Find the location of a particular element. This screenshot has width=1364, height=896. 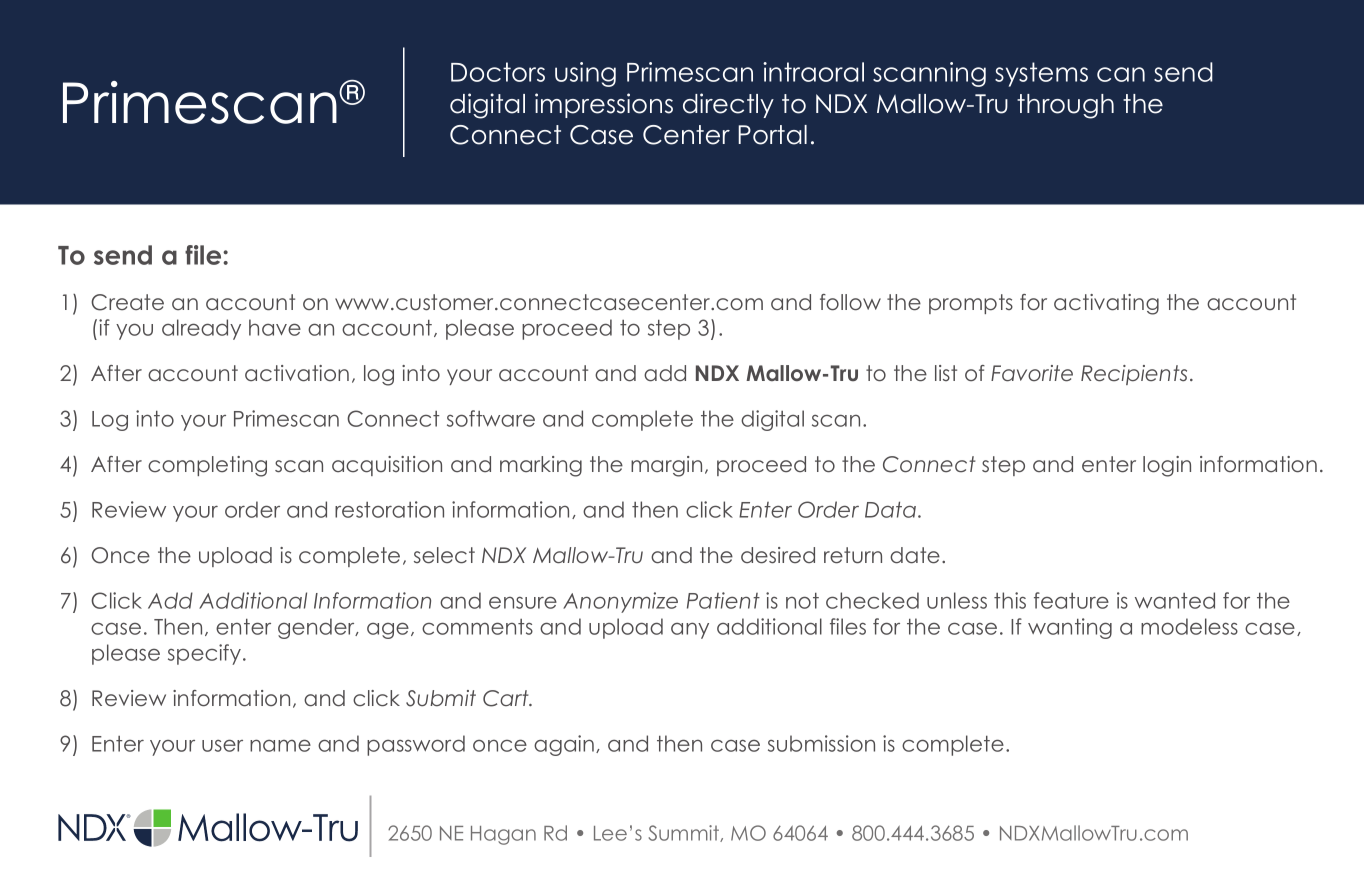

submission is located at coordinates (821, 743).
